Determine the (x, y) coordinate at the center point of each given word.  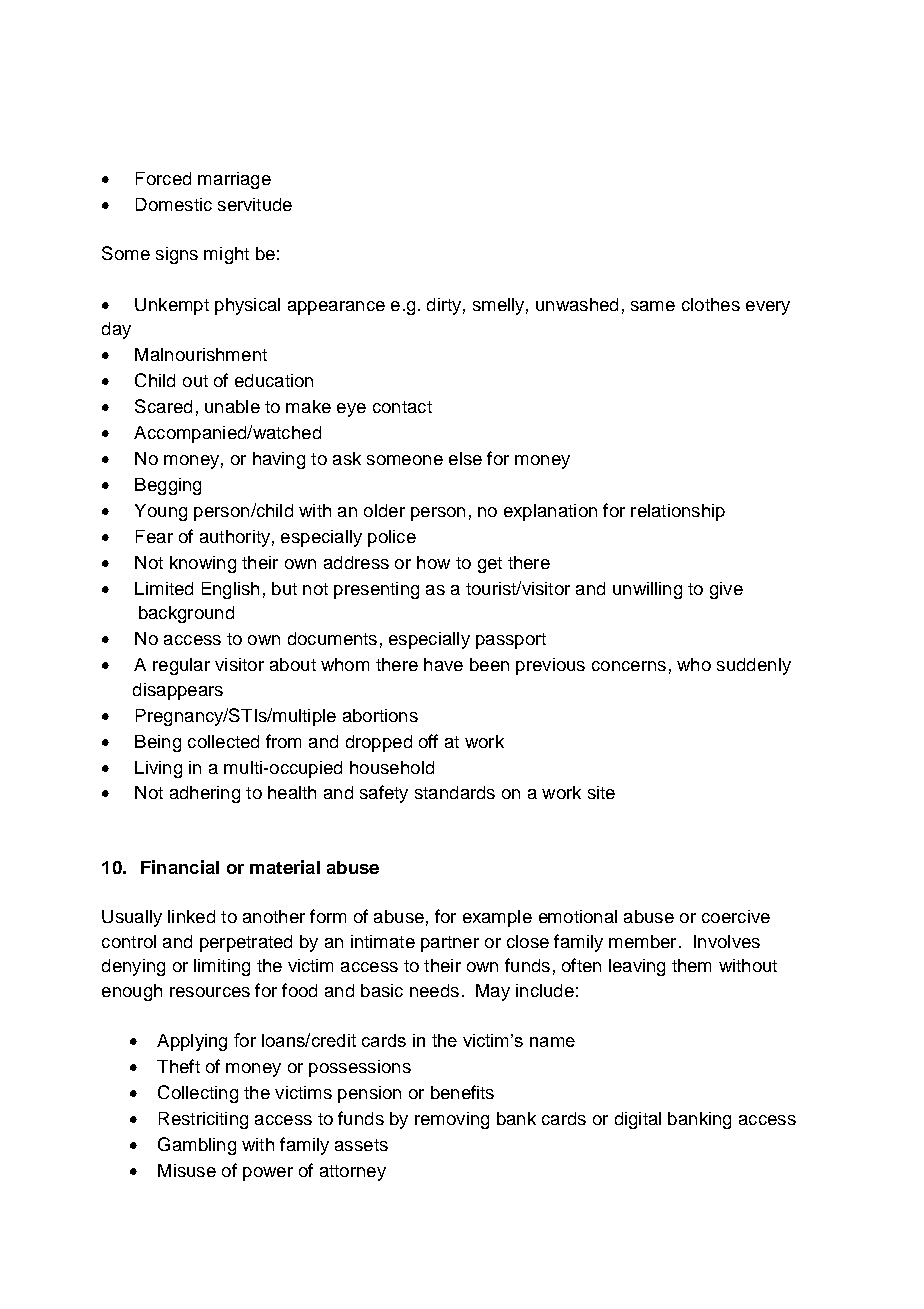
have (443, 664)
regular (181, 666)
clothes (711, 304)
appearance (336, 308)
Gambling (197, 1146)
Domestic (174, 204)
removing (452, 1120)
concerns (629, 666)
